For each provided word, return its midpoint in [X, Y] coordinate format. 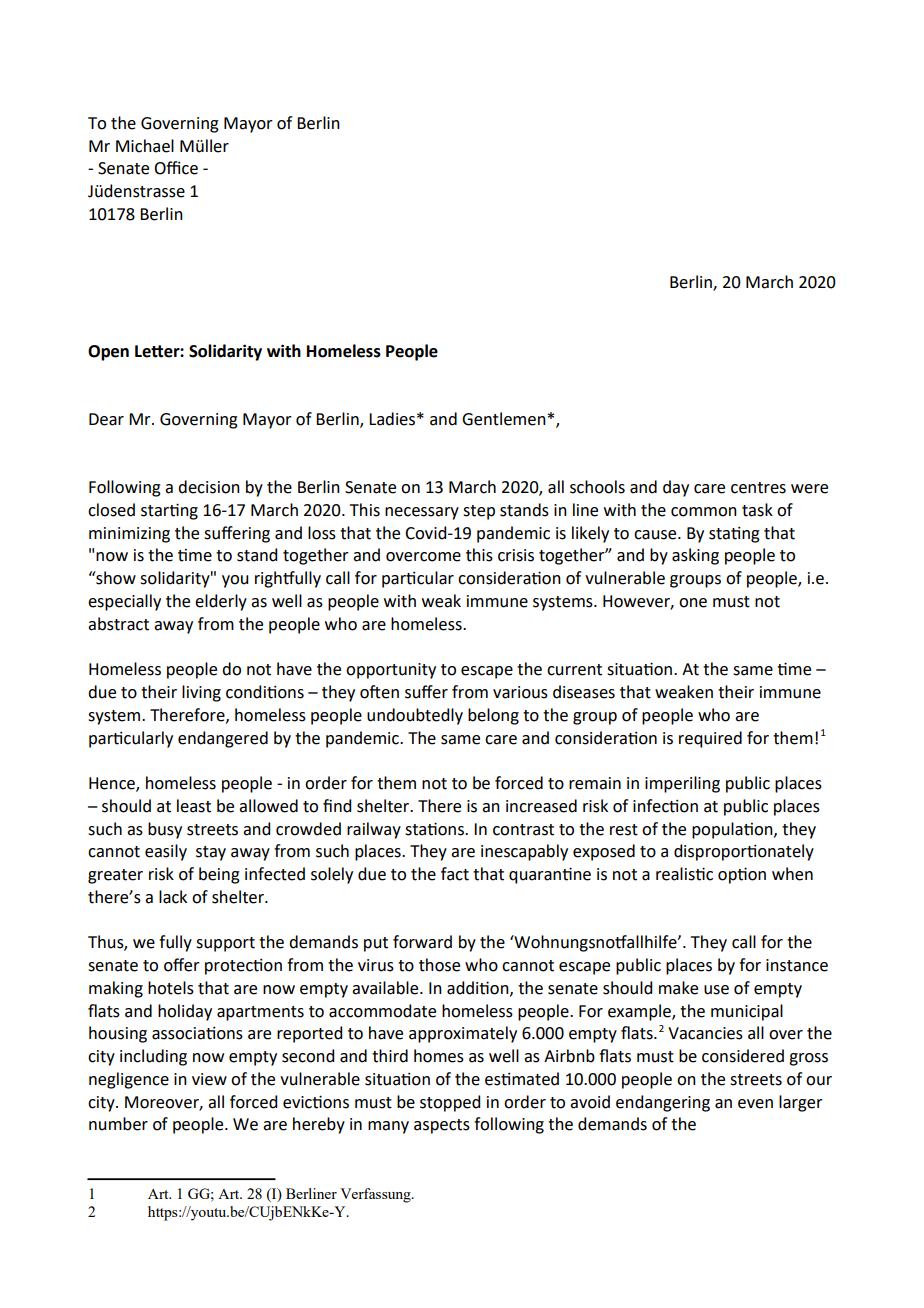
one [693, 603]
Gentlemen [504, 419]
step [479, 512]
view [209, 1079]
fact [455, 874]
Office [176, 168]
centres [758, 488]
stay [211, 853]
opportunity [391, 671]
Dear [106, 419]
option [742, 875]
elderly [221, 602]
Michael [145, 146]
